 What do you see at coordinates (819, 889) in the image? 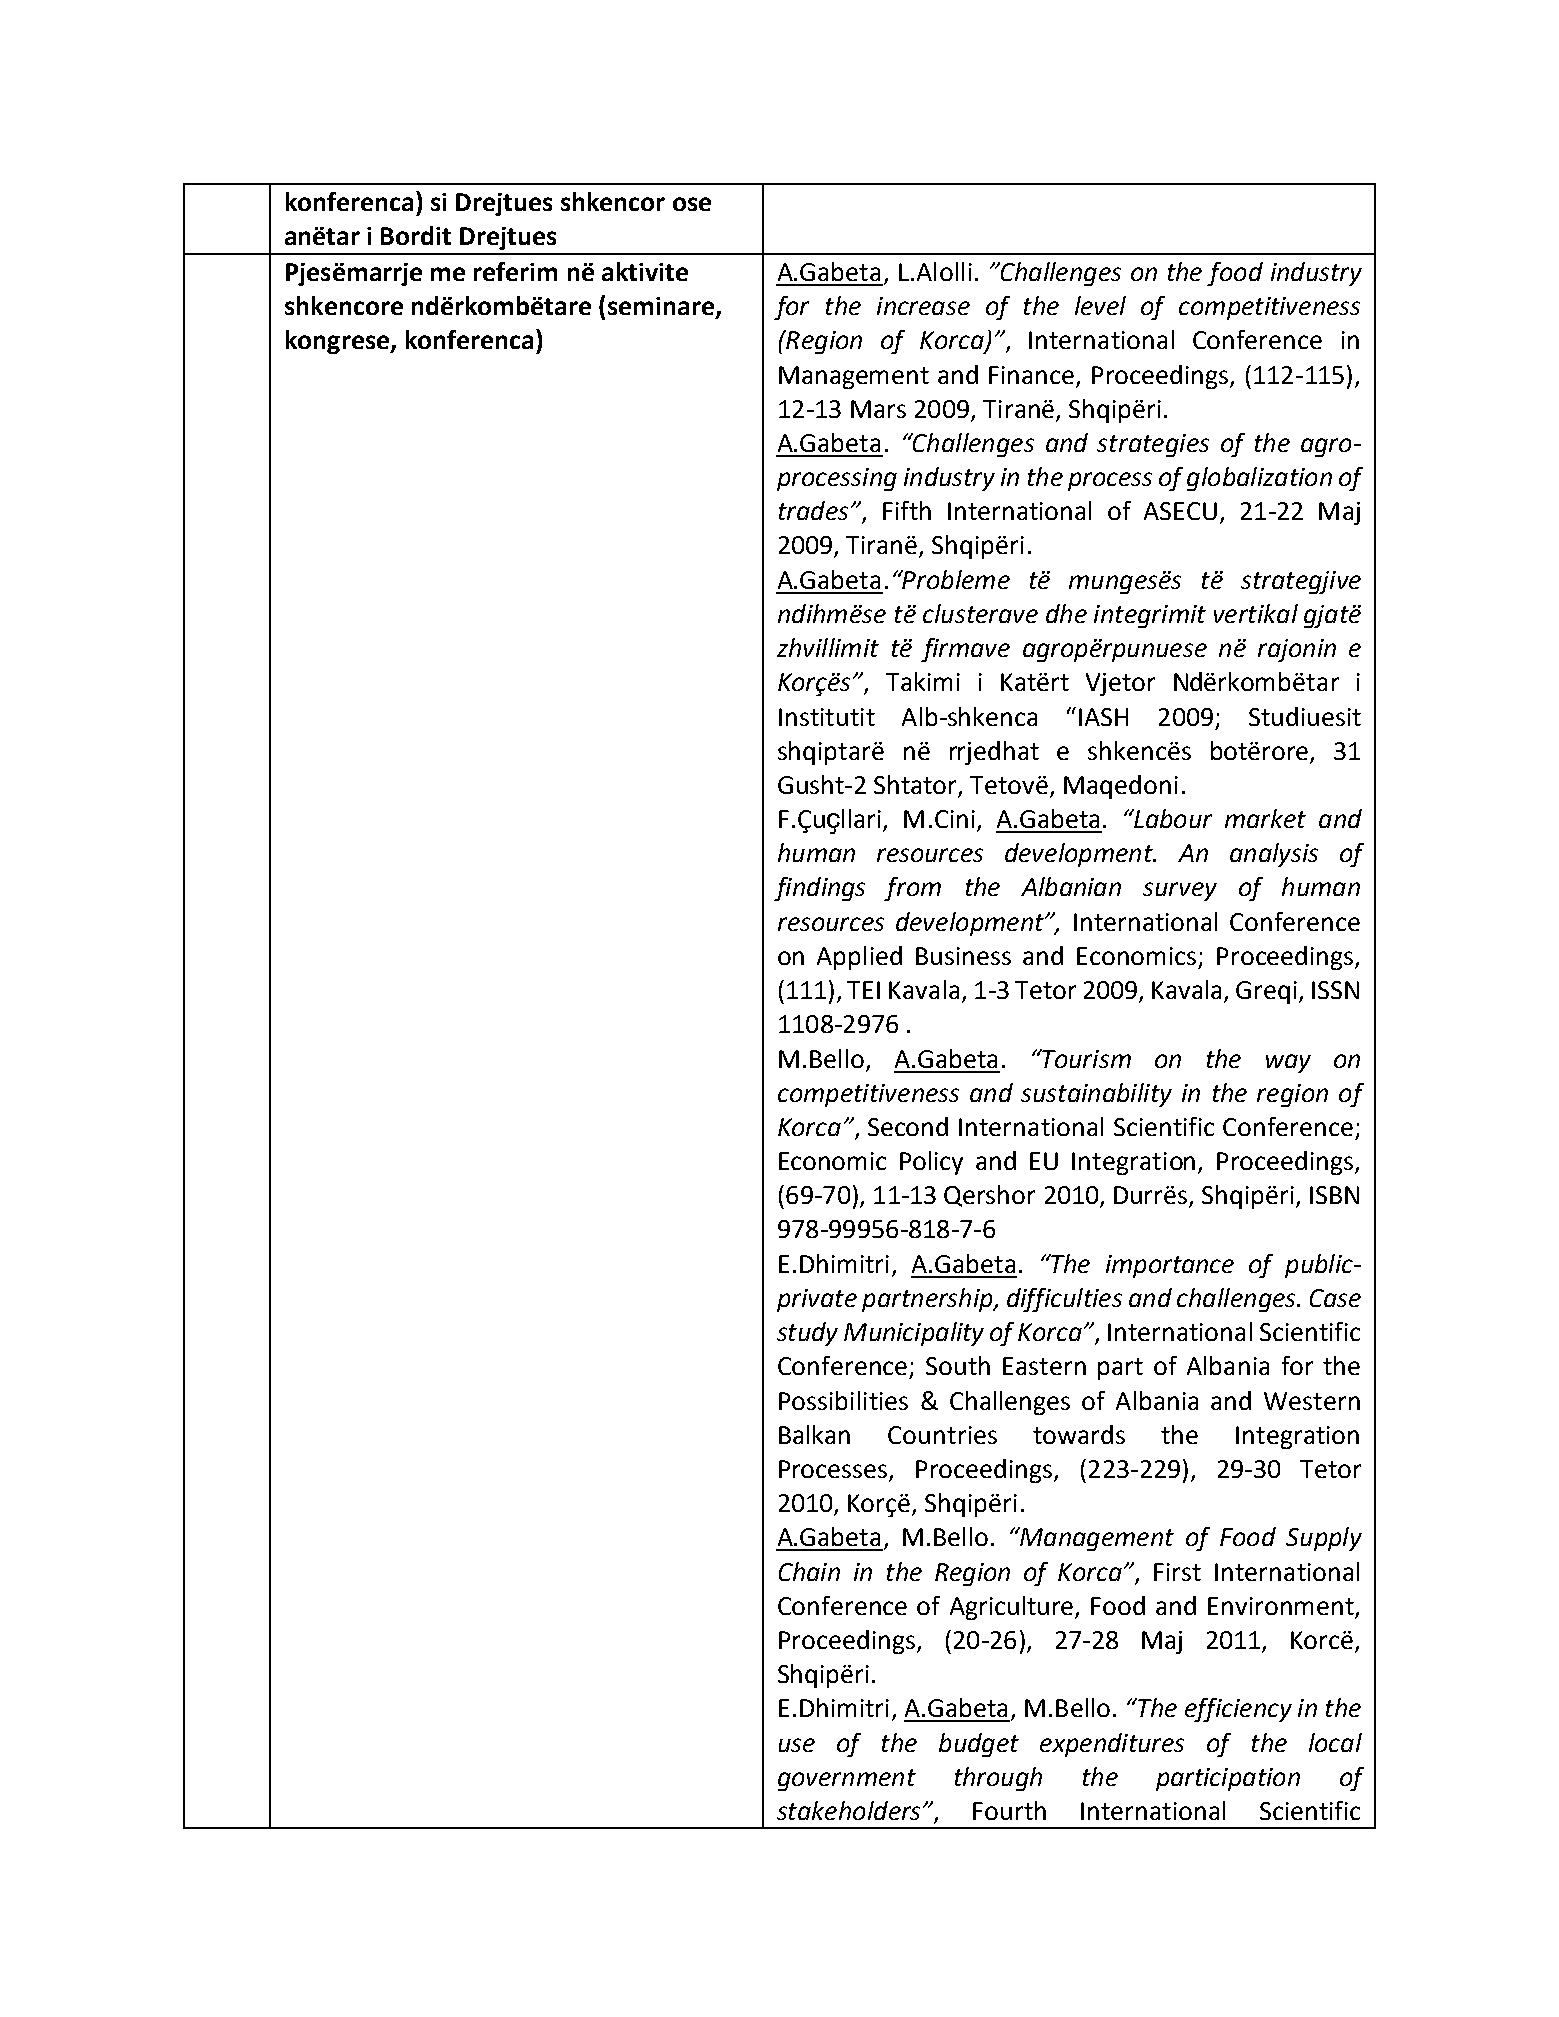
I see `findings` at bounding box center [819, 889].
